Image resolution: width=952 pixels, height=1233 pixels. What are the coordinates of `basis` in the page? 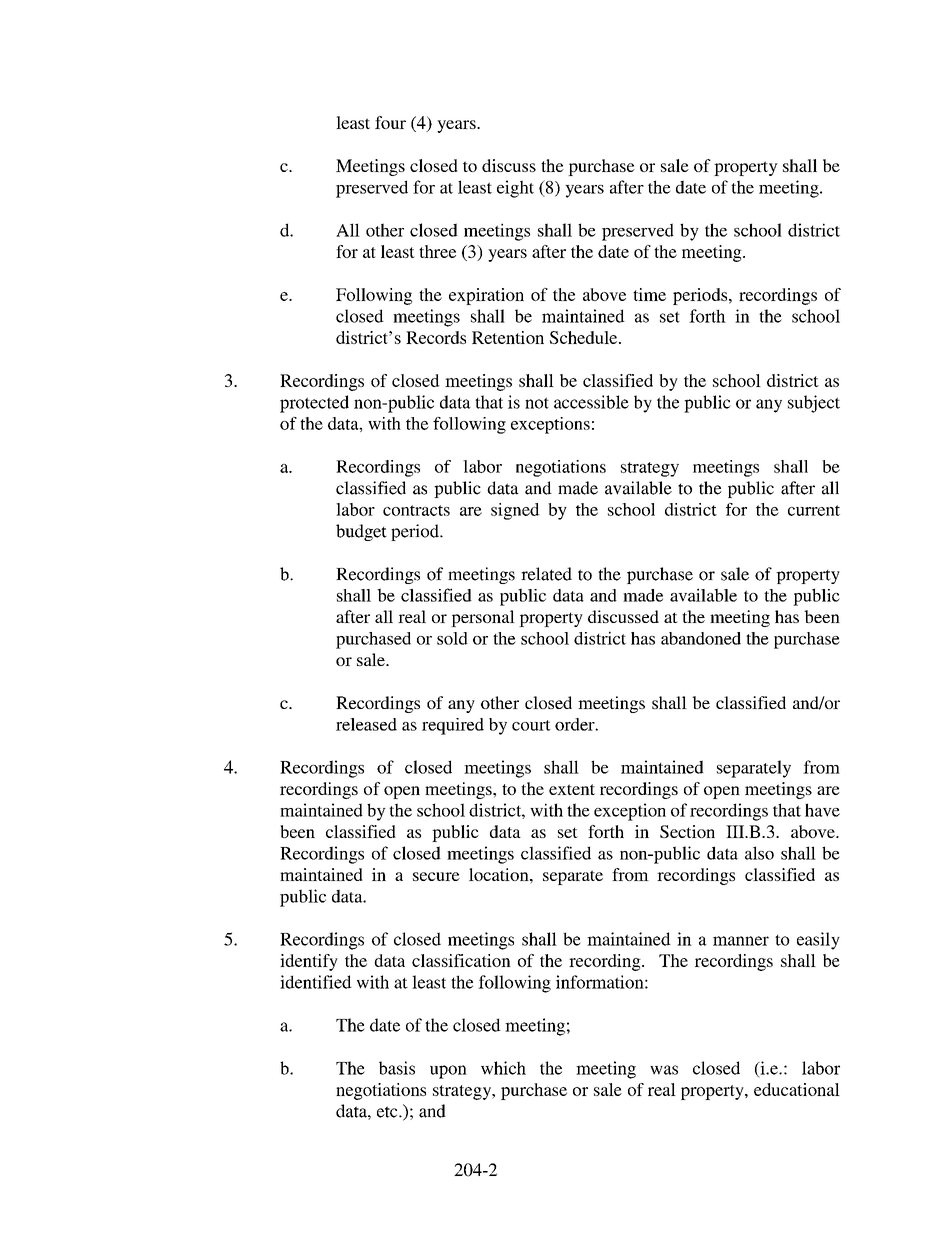 It's located at (397, 1068).
